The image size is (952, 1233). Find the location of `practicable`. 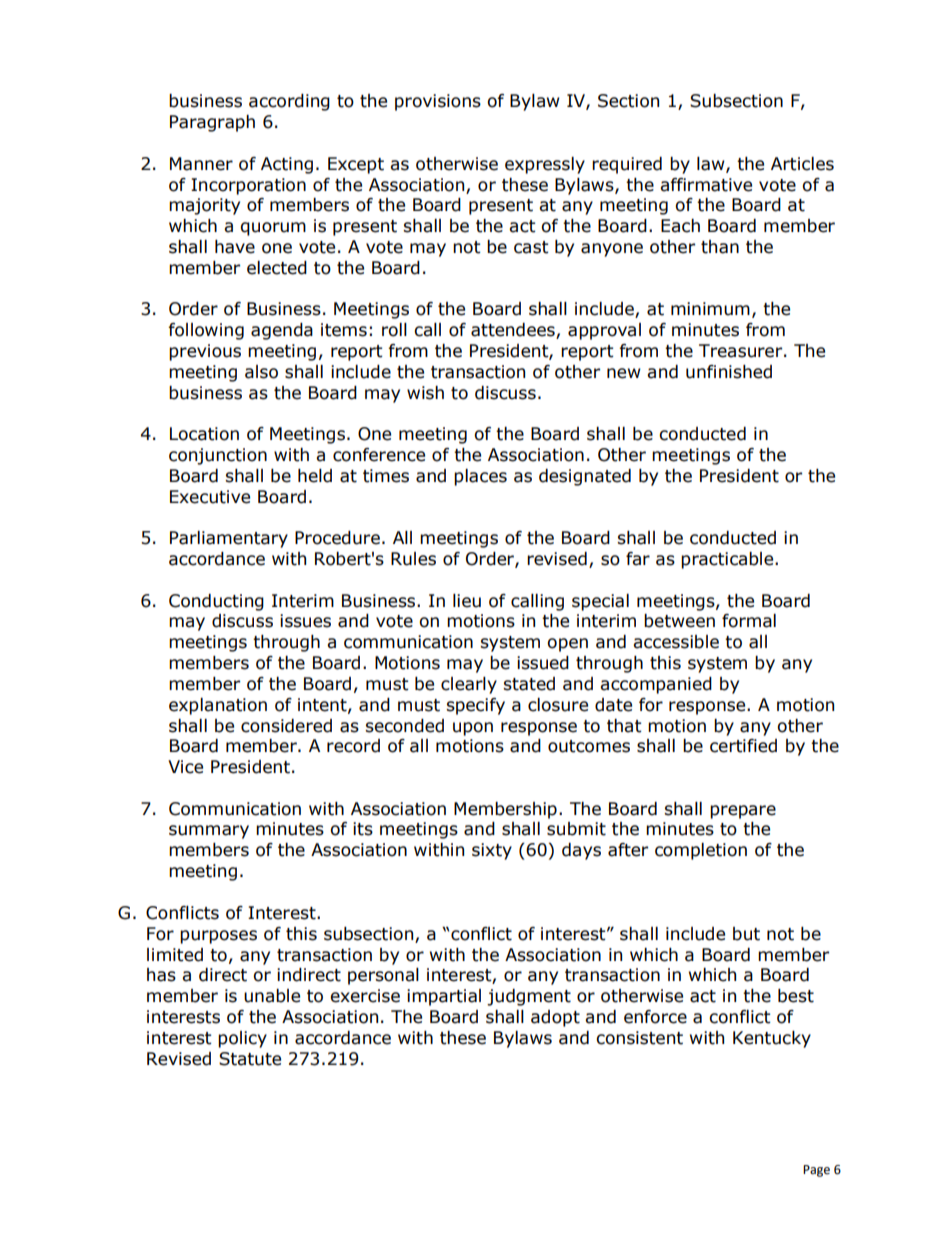

practicable is located at coordinates (728, 560).
